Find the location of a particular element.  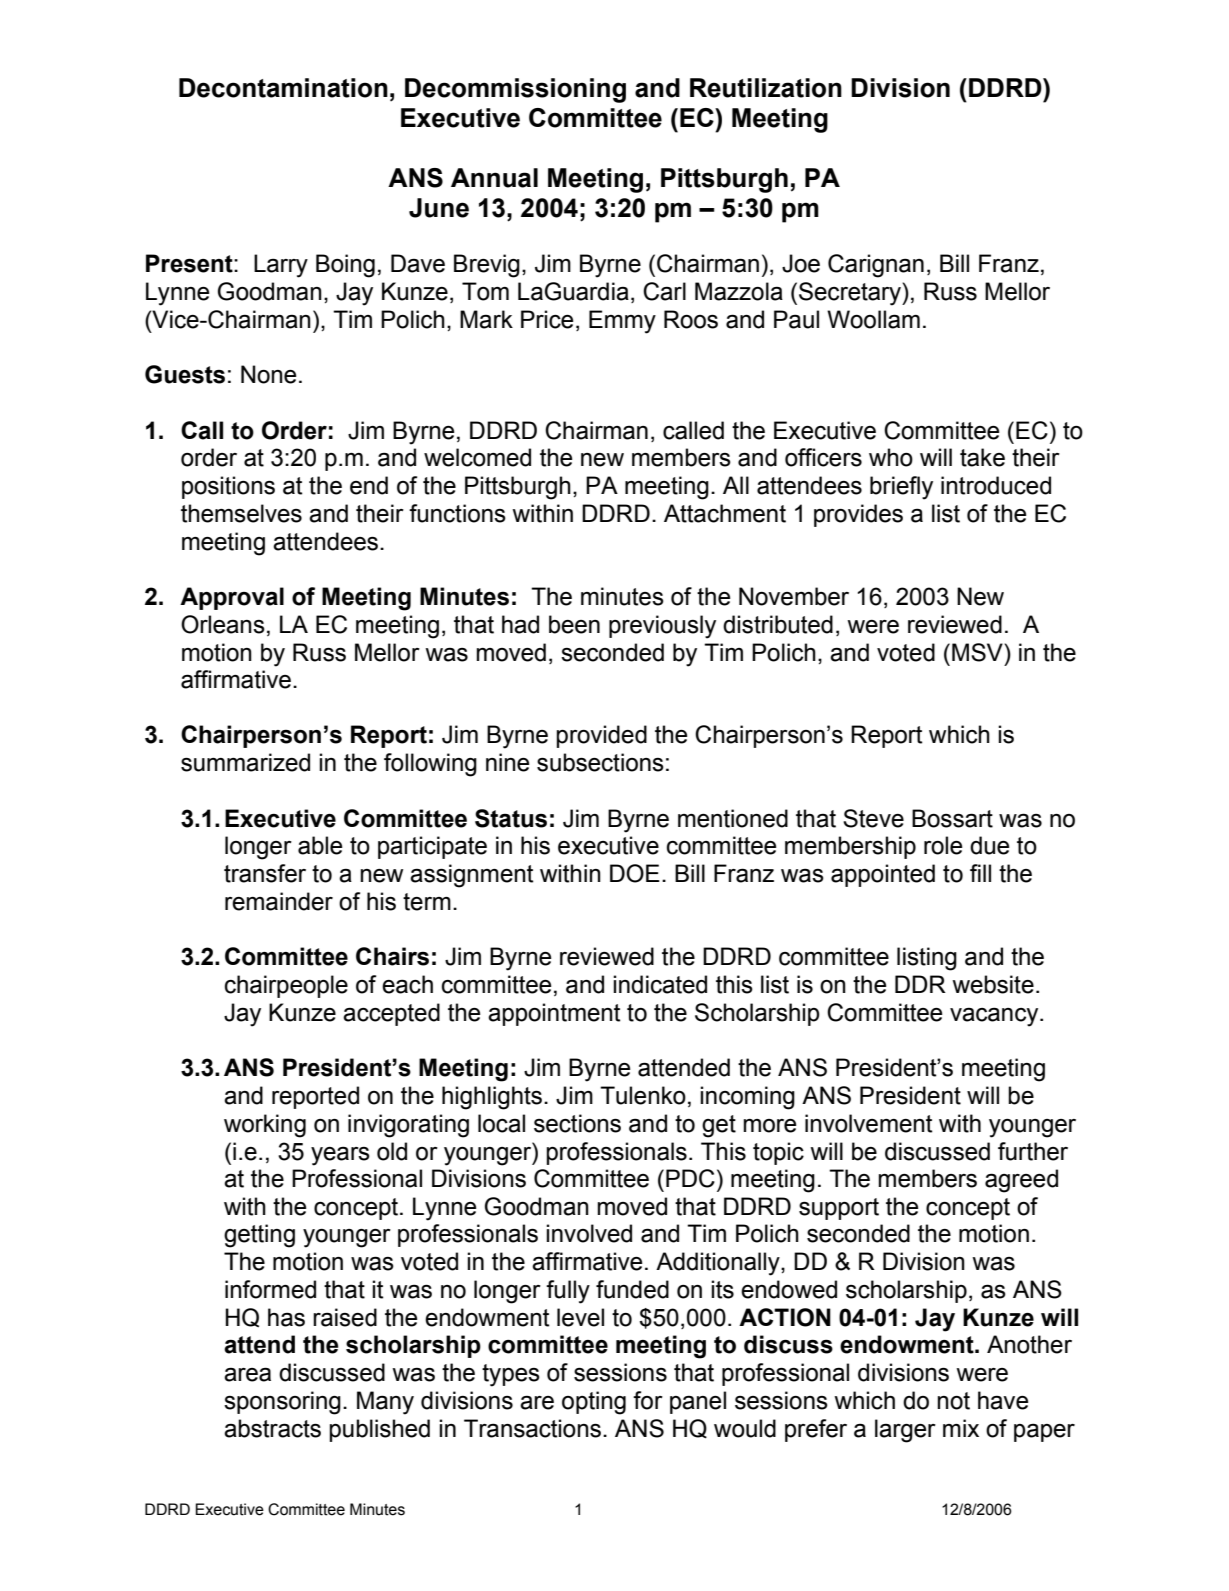

summarized is located at coordinates (245, 762).
